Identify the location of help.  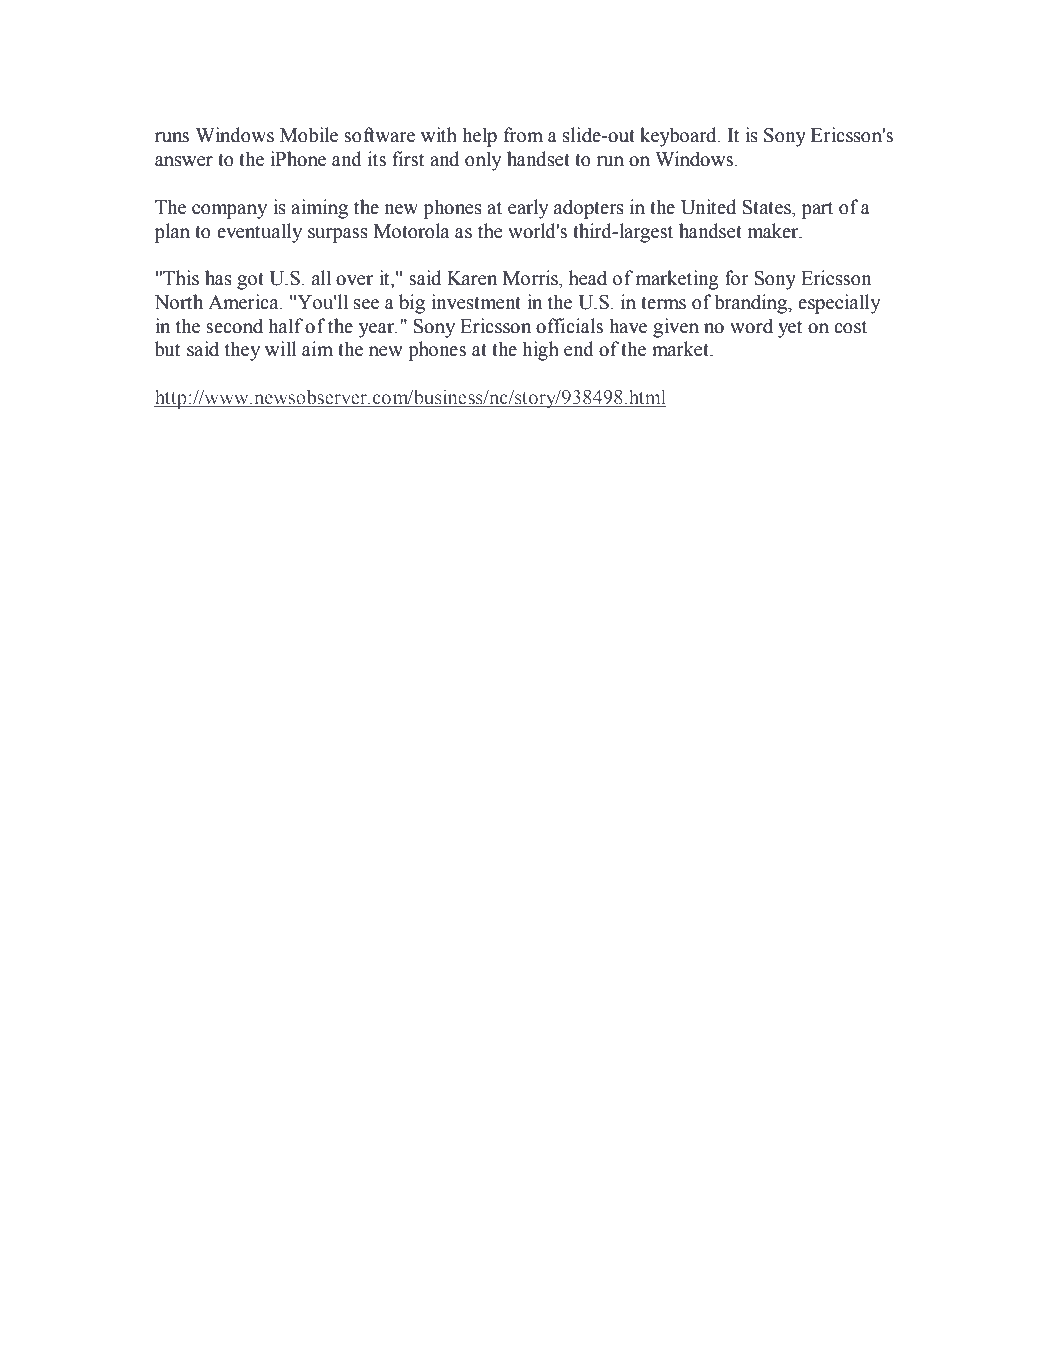
(479, 137).
